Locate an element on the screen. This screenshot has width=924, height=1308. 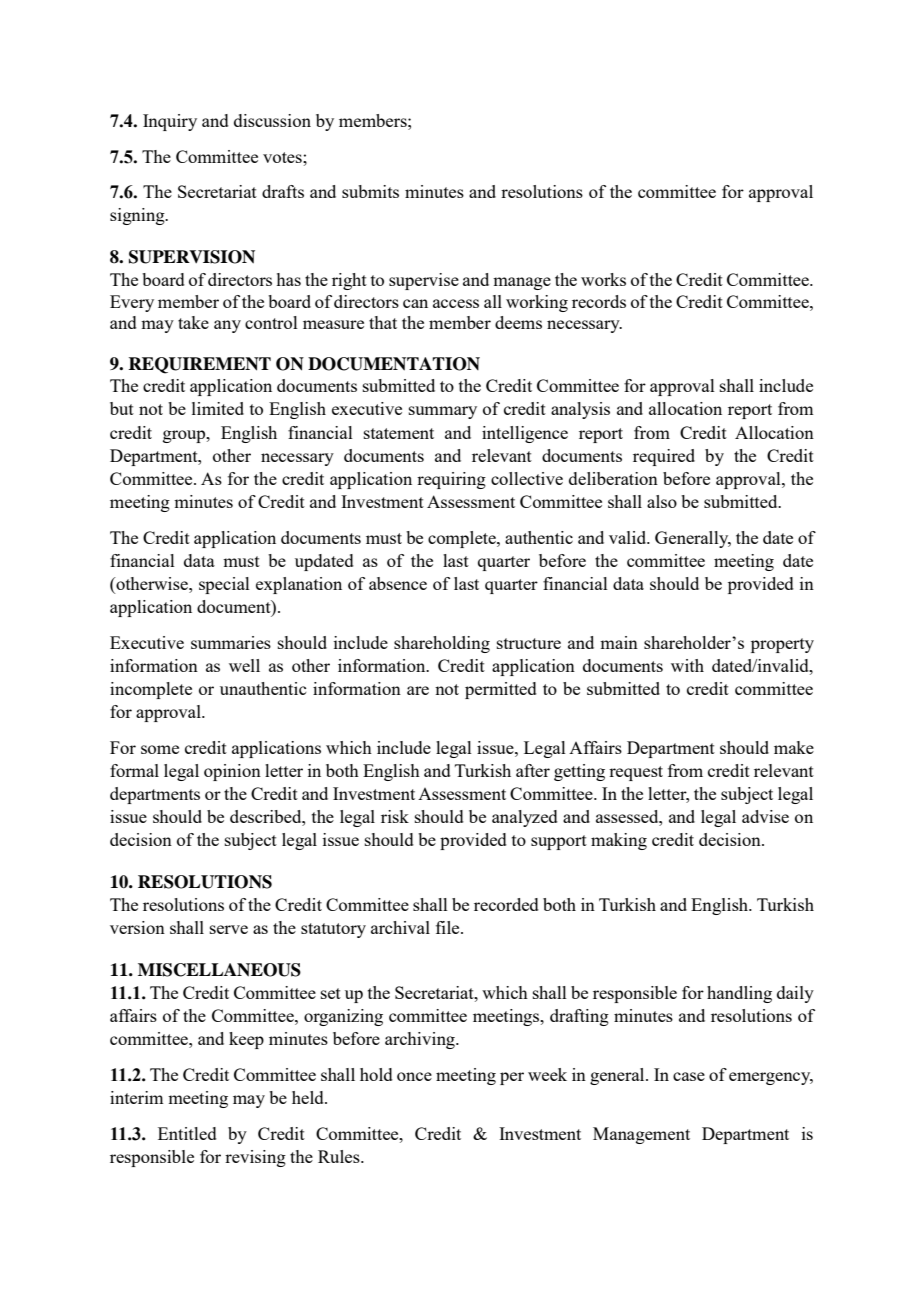
once is located at coordinates (414, 1076).
